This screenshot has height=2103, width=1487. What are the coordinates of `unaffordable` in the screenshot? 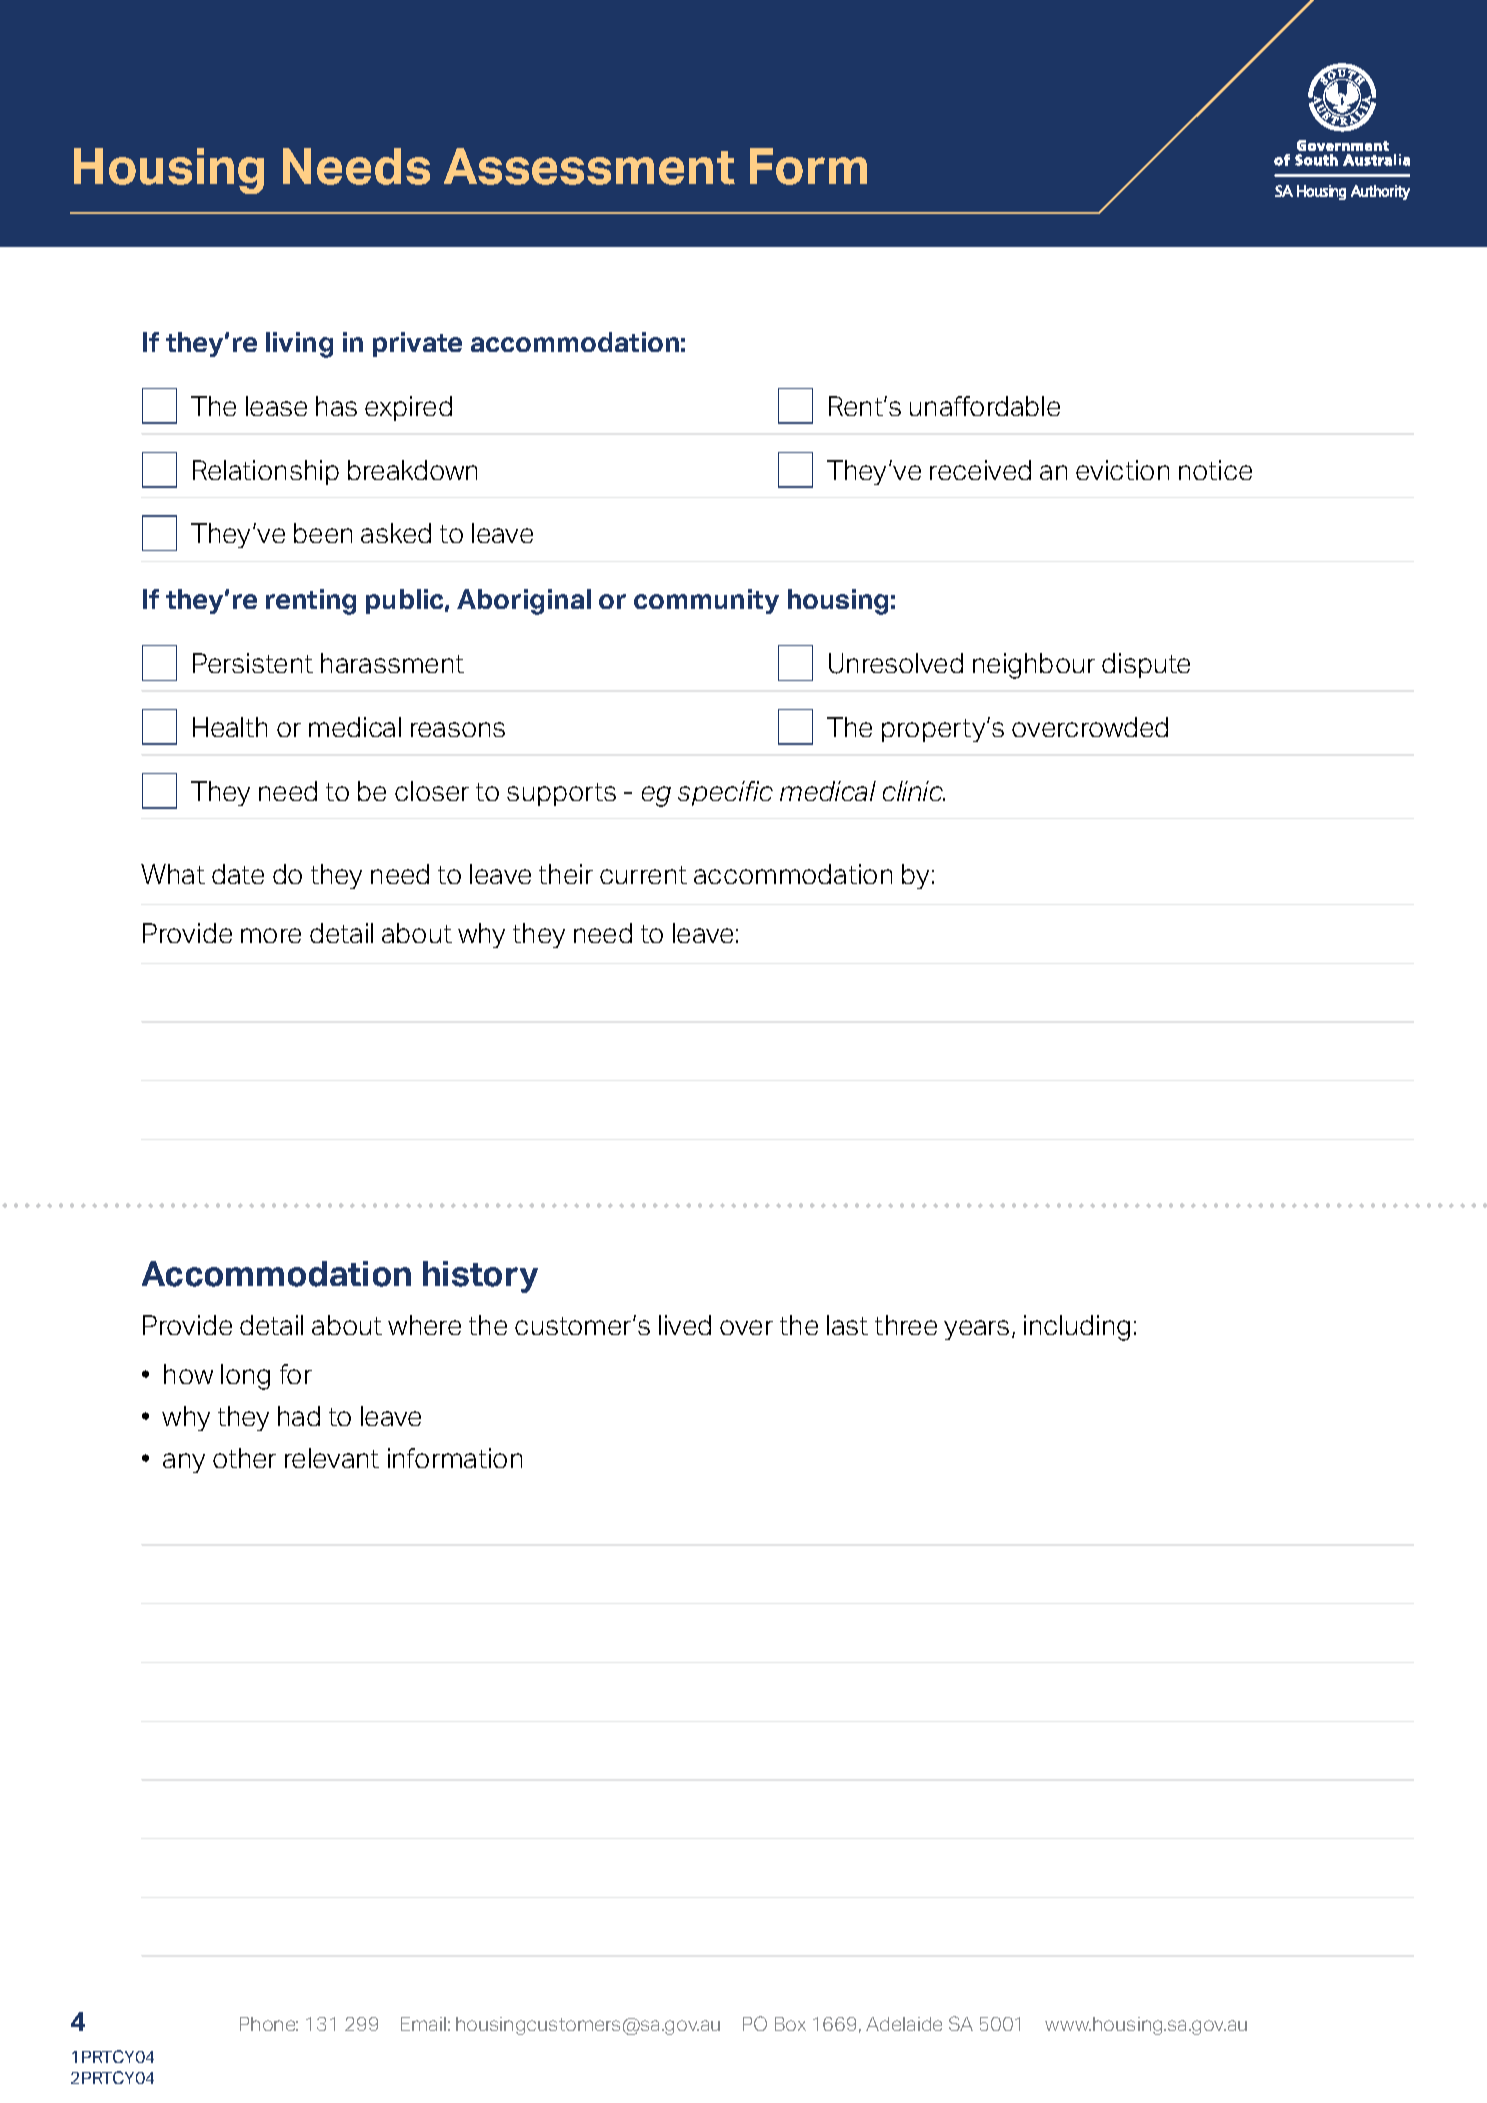 It's located at (985, 406).
